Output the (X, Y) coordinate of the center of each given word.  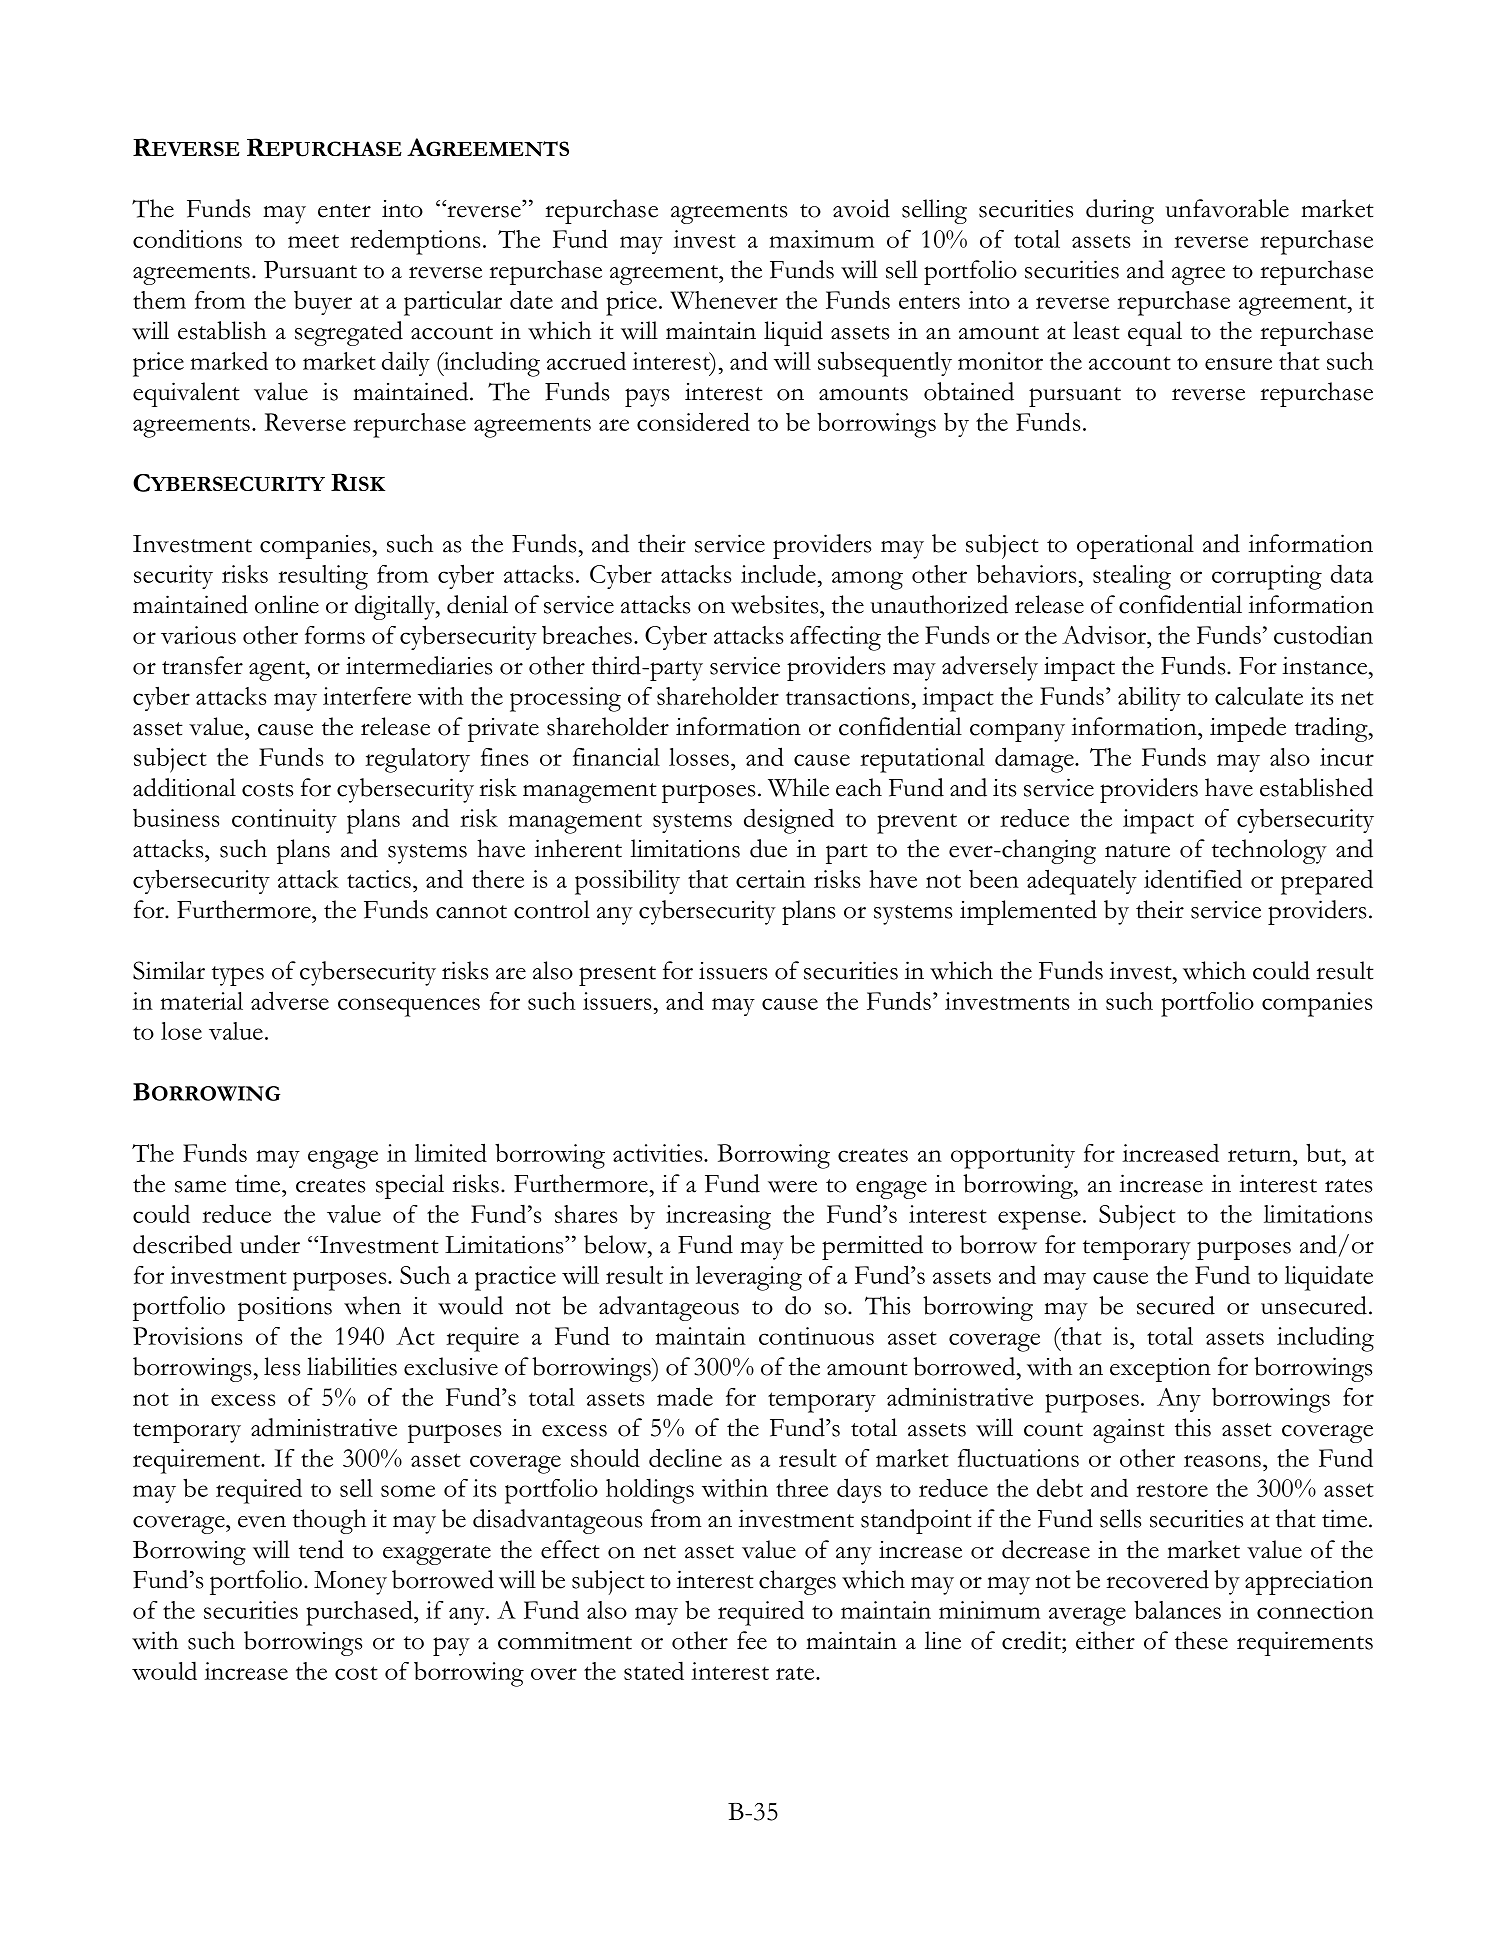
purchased (360, 1613)
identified (1193, 878)
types (238, 976)
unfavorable (1227, 208)
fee (752, 1640)
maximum (821, 239)
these (1201, 1640)
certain (771, 879)
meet (313, 241)
